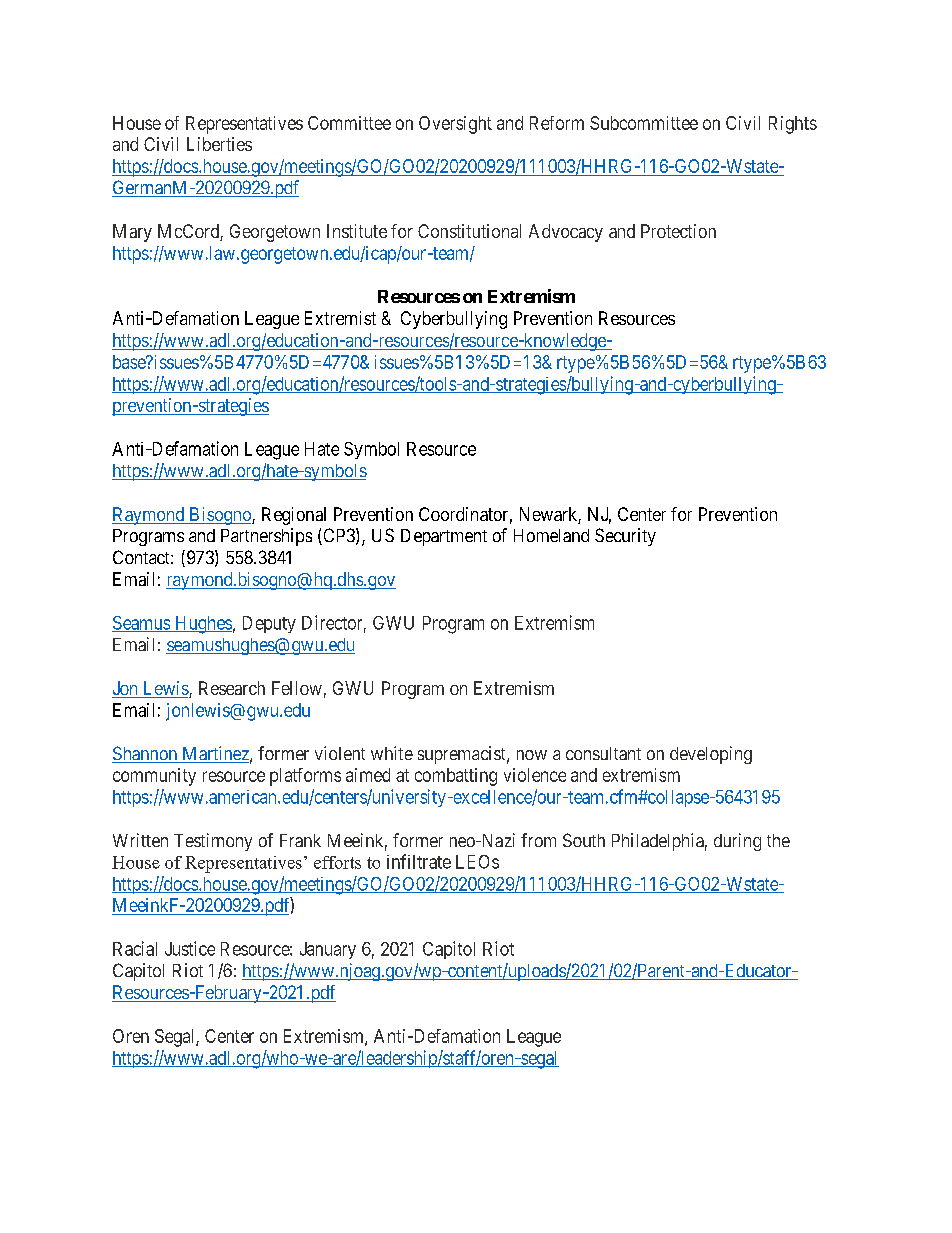  Describe the element at coordinates (266, 537) in the screenshot. I see `Partnerships` at that location.
